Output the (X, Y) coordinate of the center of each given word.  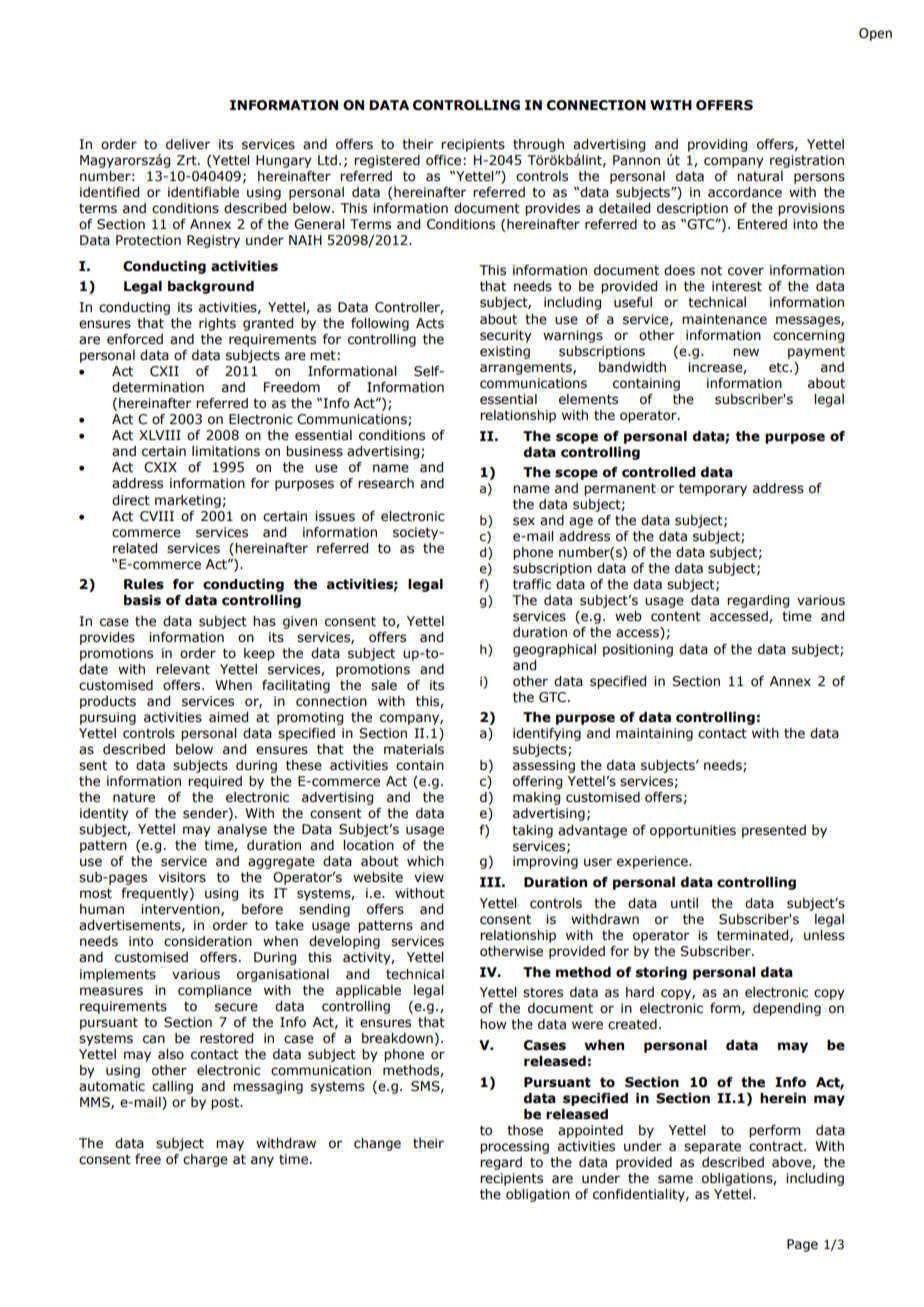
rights (217, 324)
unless (824, 935)
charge (205, 1160)
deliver (188, 144)
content (676, 616)
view (429, 877)
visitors (182, 877)
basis (142, 600)
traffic (532, 584)
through (538, 145)
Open (875, 34)
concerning (808, 336)
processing (514, 1147)
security (506, 336)
